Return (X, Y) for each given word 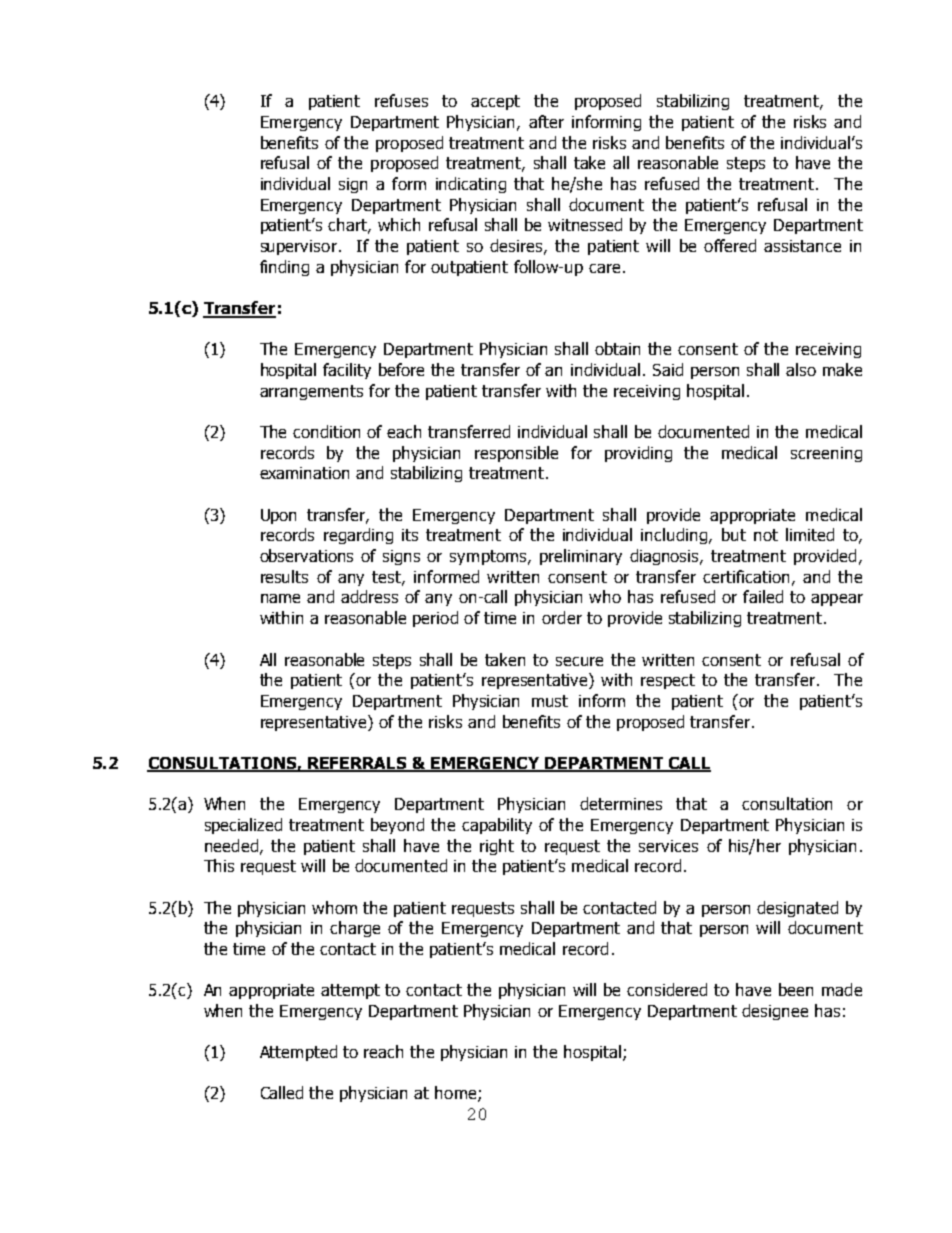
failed (763, 596)
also (801, 369)
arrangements (311, 392)
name (280, 598)
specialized (243, 826)
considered (667, 989)
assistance (802, 246)
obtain (617, 348)
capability (497, 826)
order (562, 617)
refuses (401, 100)
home (457, 1094)
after (546, 121)
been (796, 989)
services (668, 846)
